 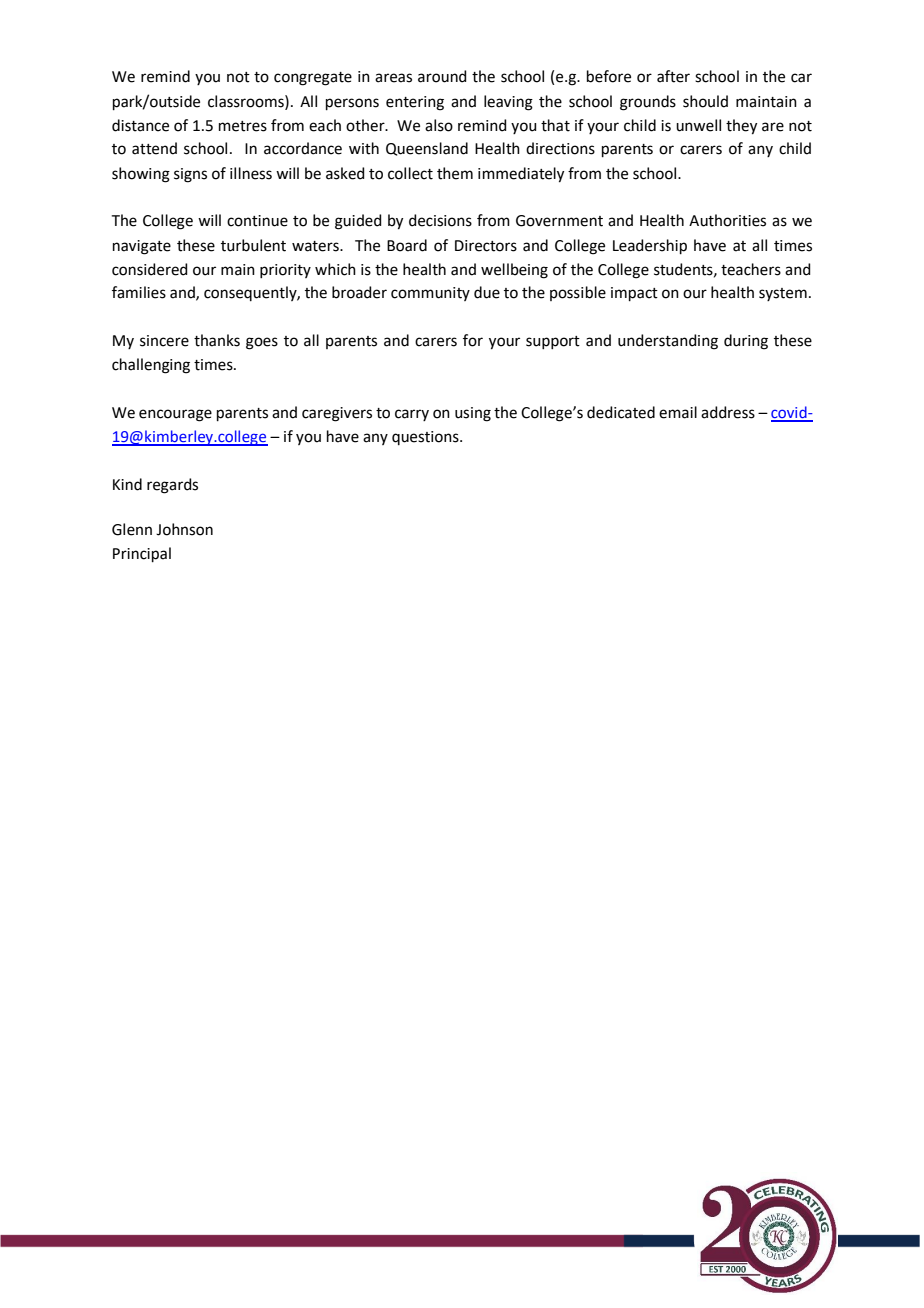 I want to click on around, so click(x=442, y=76).
